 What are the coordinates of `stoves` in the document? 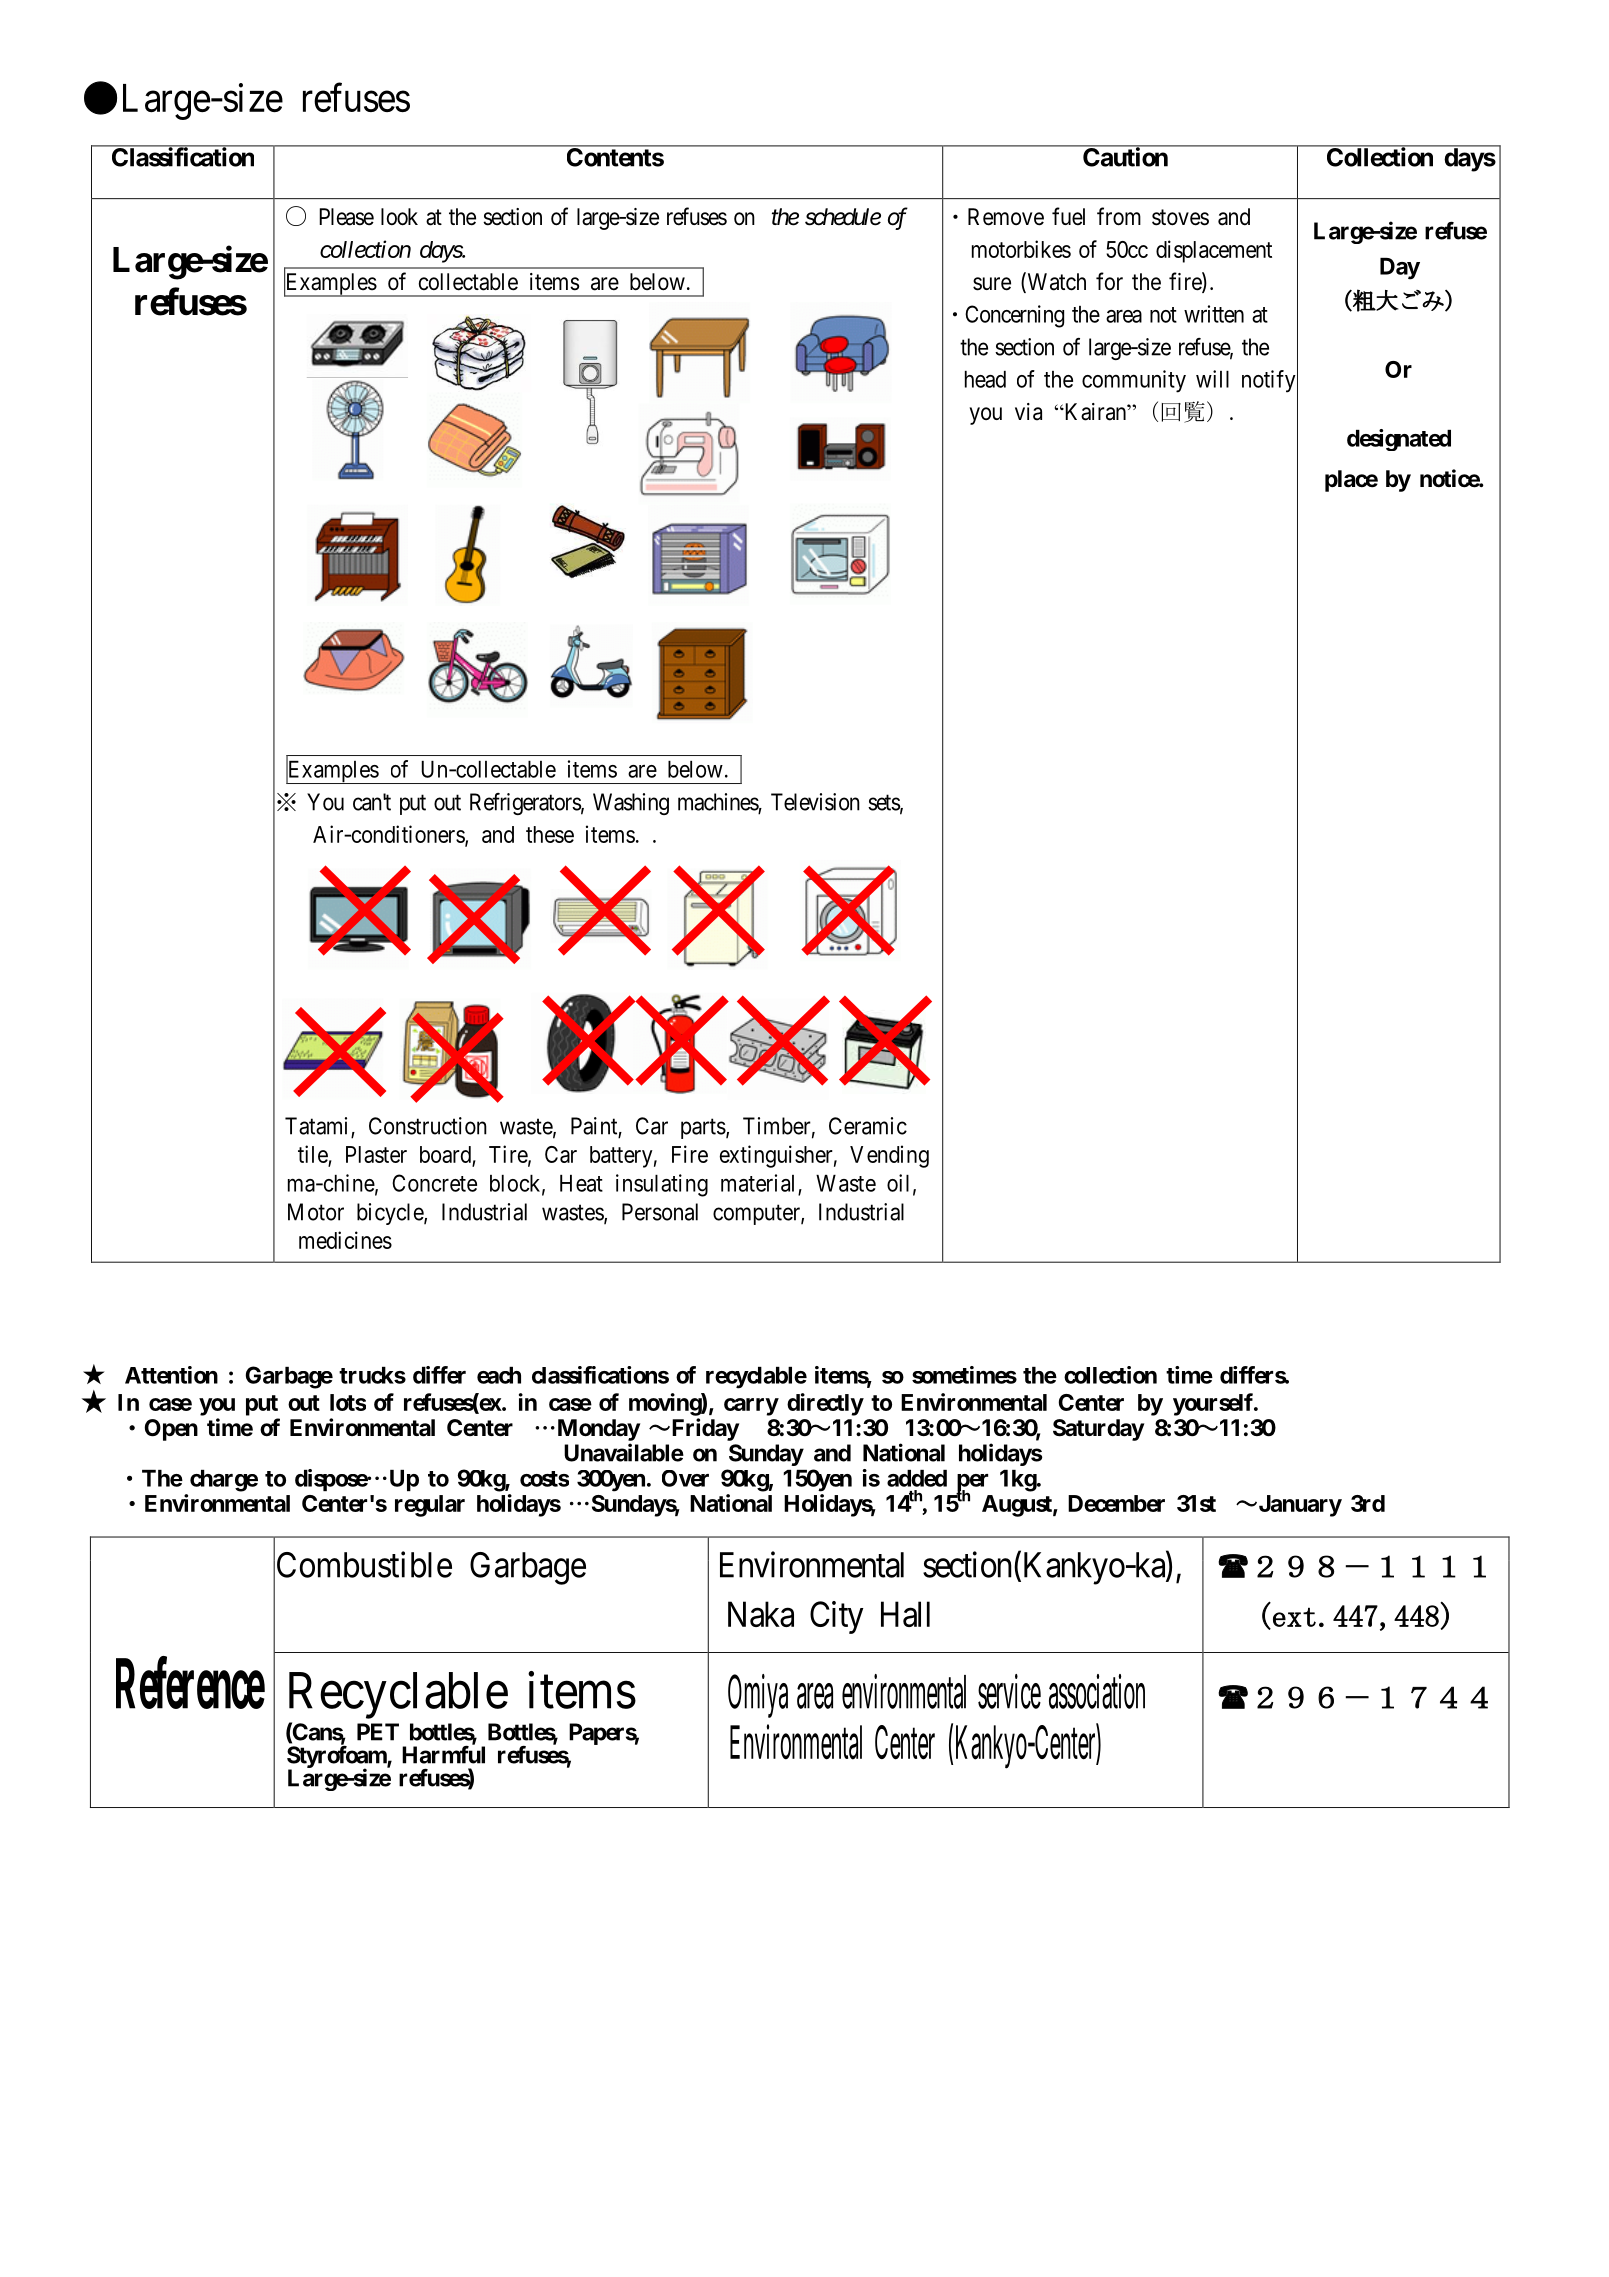 It's located at (1180, 217).
